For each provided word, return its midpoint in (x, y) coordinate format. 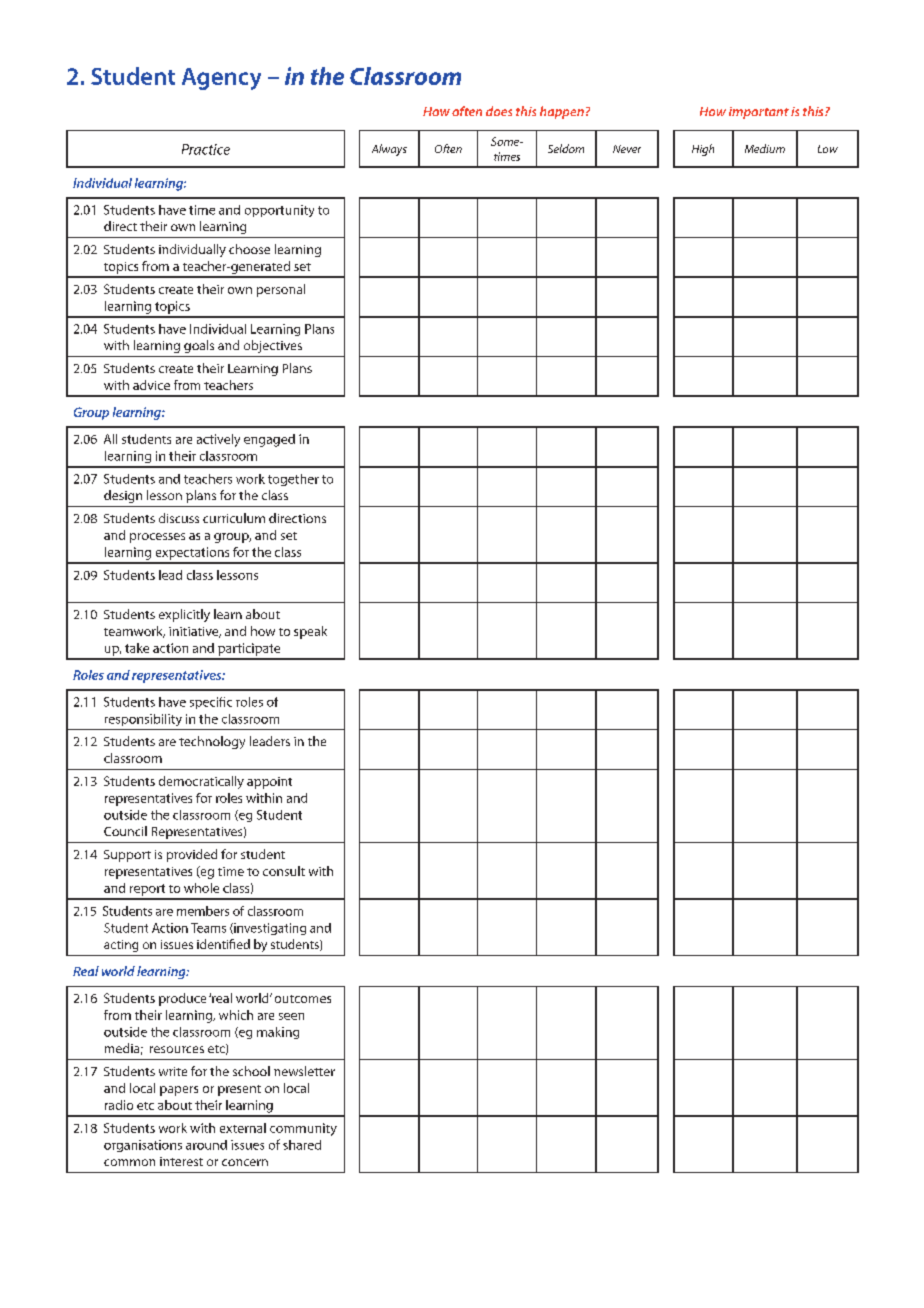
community (303, 1129)
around (206, 1145)
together (293, 480)
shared (302, 1145)
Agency (221, 79)
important (759, 113)
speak (310, 632)
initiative (195, 632)
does (499, 111)
